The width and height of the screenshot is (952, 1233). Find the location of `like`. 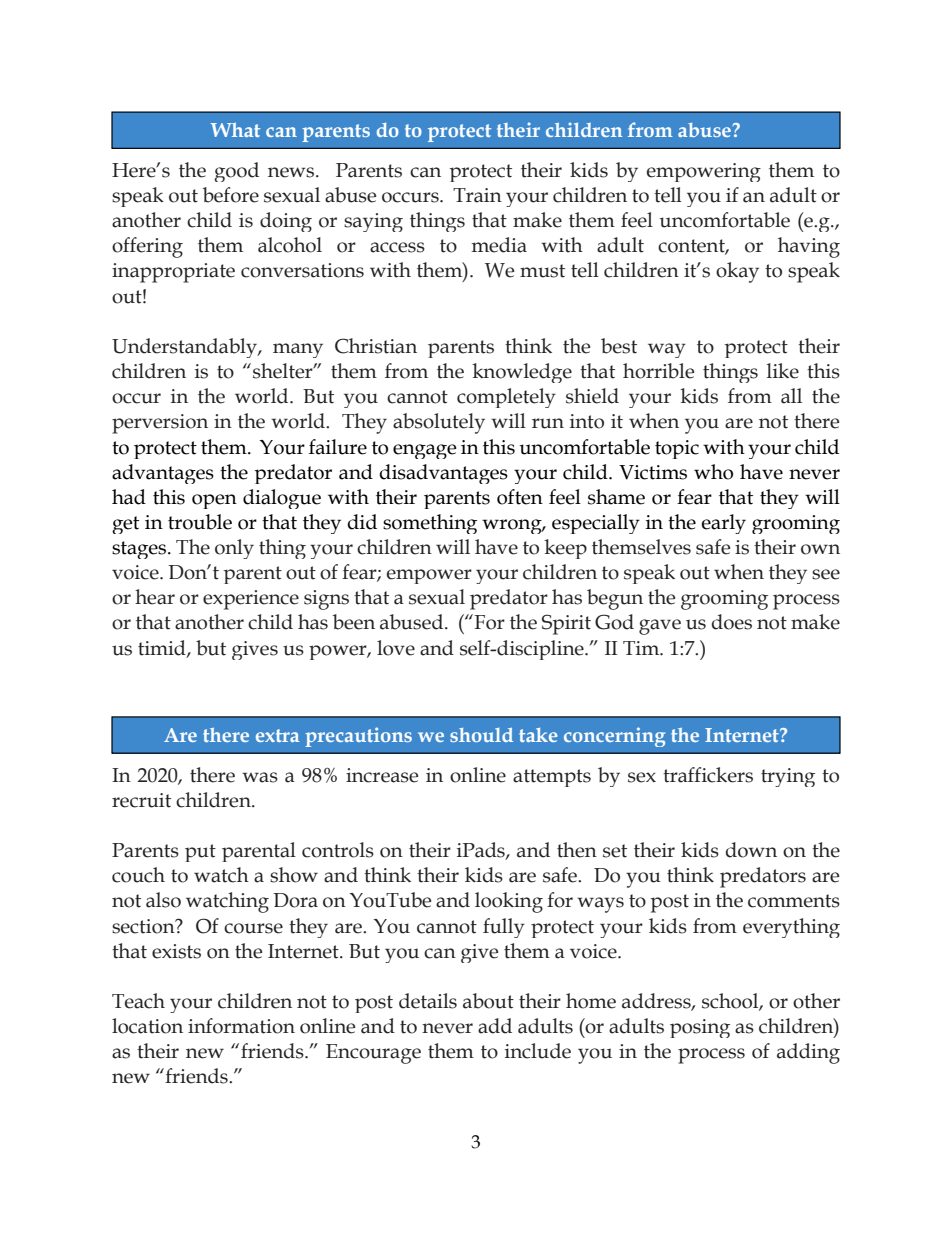

like is located at coordinates (783, 371).
